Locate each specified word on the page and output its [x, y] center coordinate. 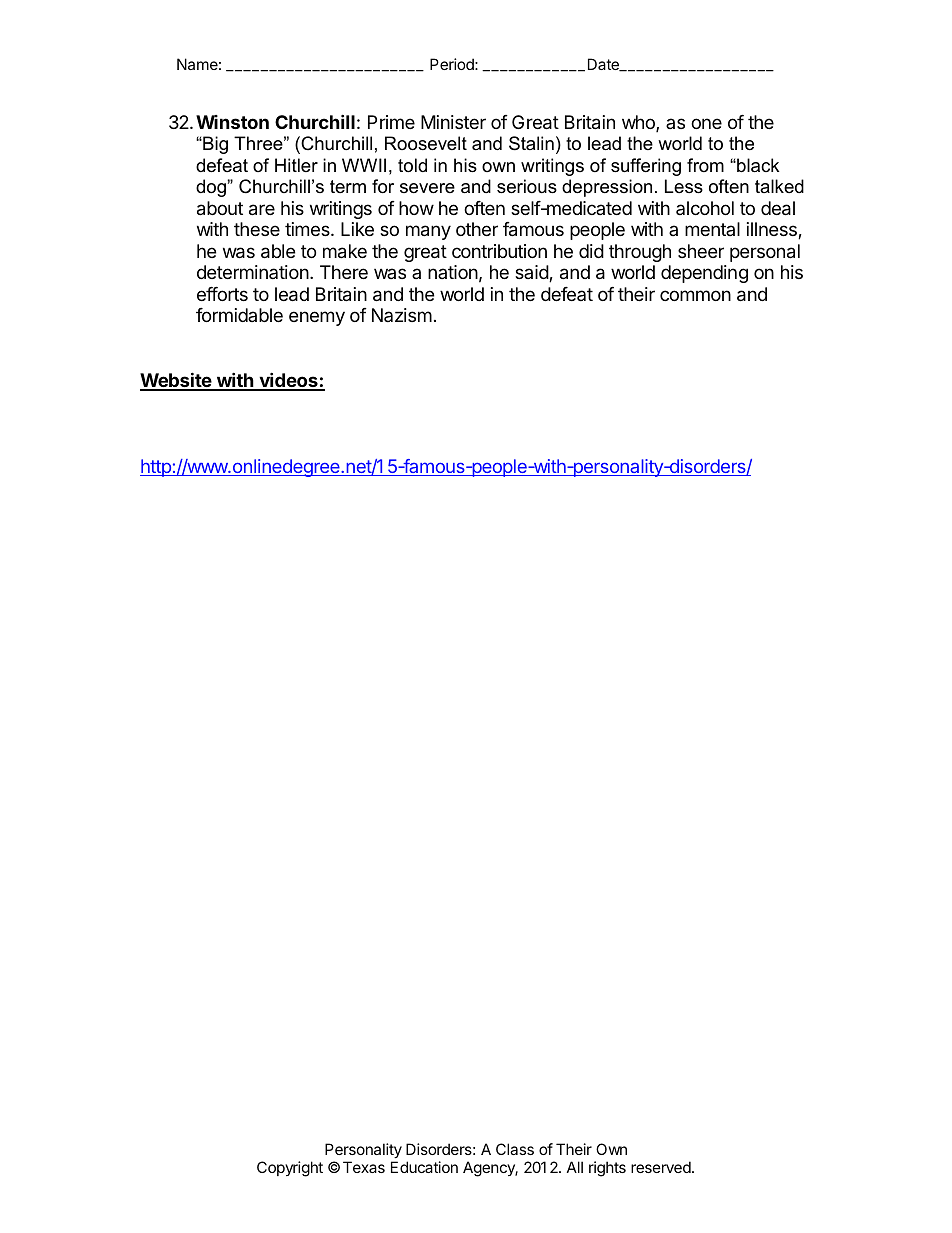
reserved [661, 1167]
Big [214, 145]
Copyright [290, 1169]
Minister [453, 122]
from [705, 165]
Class [515, 1149]
